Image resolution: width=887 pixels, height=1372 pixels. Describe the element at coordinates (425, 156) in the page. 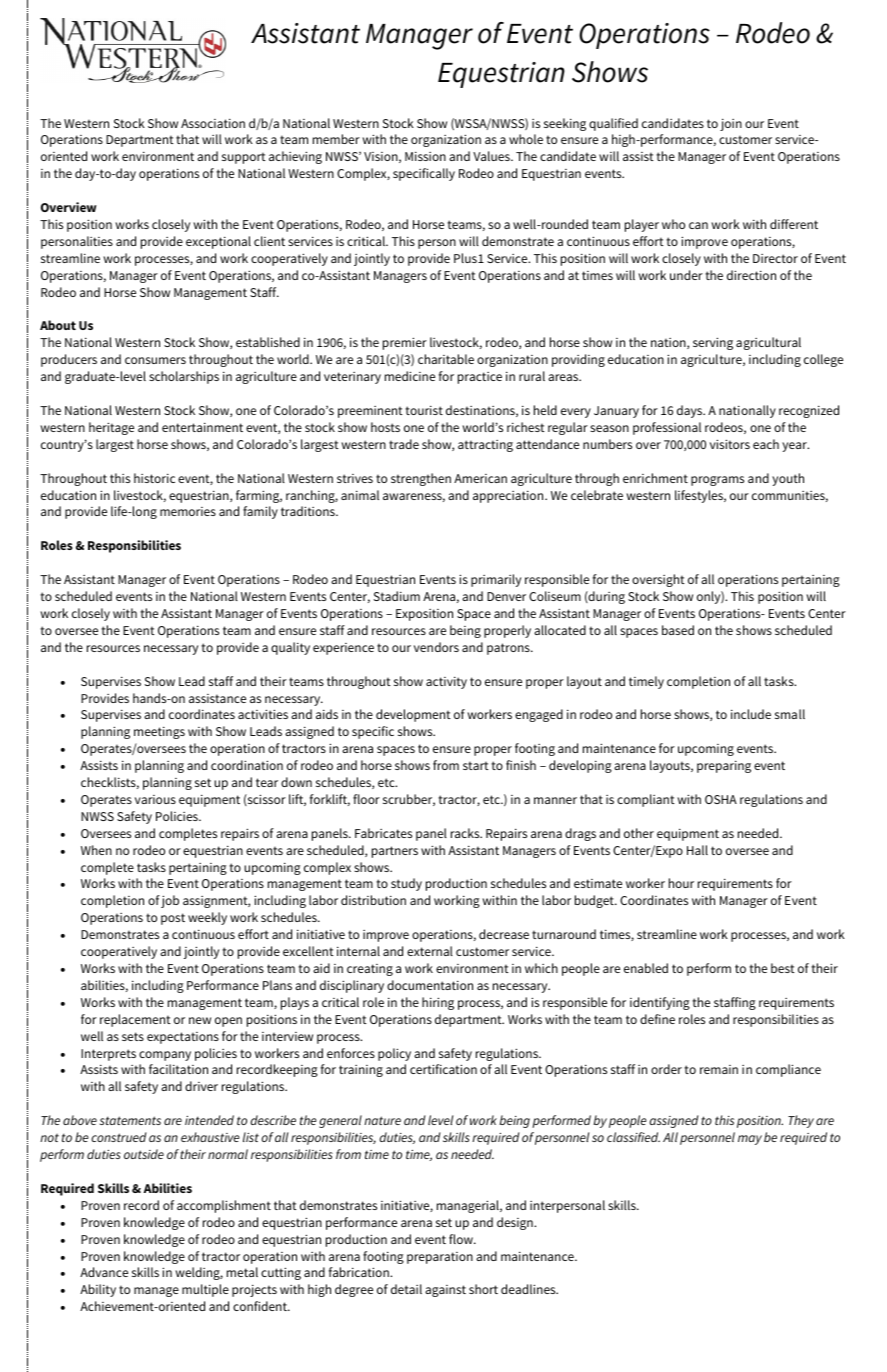

I see `Mission` at that location.
